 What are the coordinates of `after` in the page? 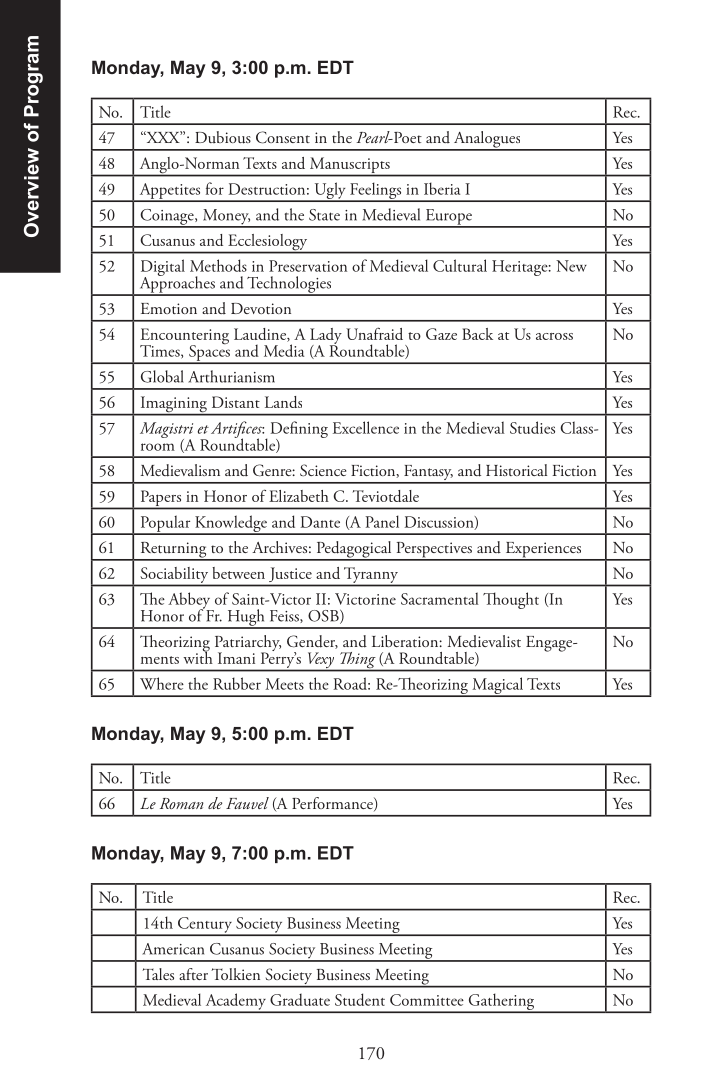 It's located at (193, 974).
